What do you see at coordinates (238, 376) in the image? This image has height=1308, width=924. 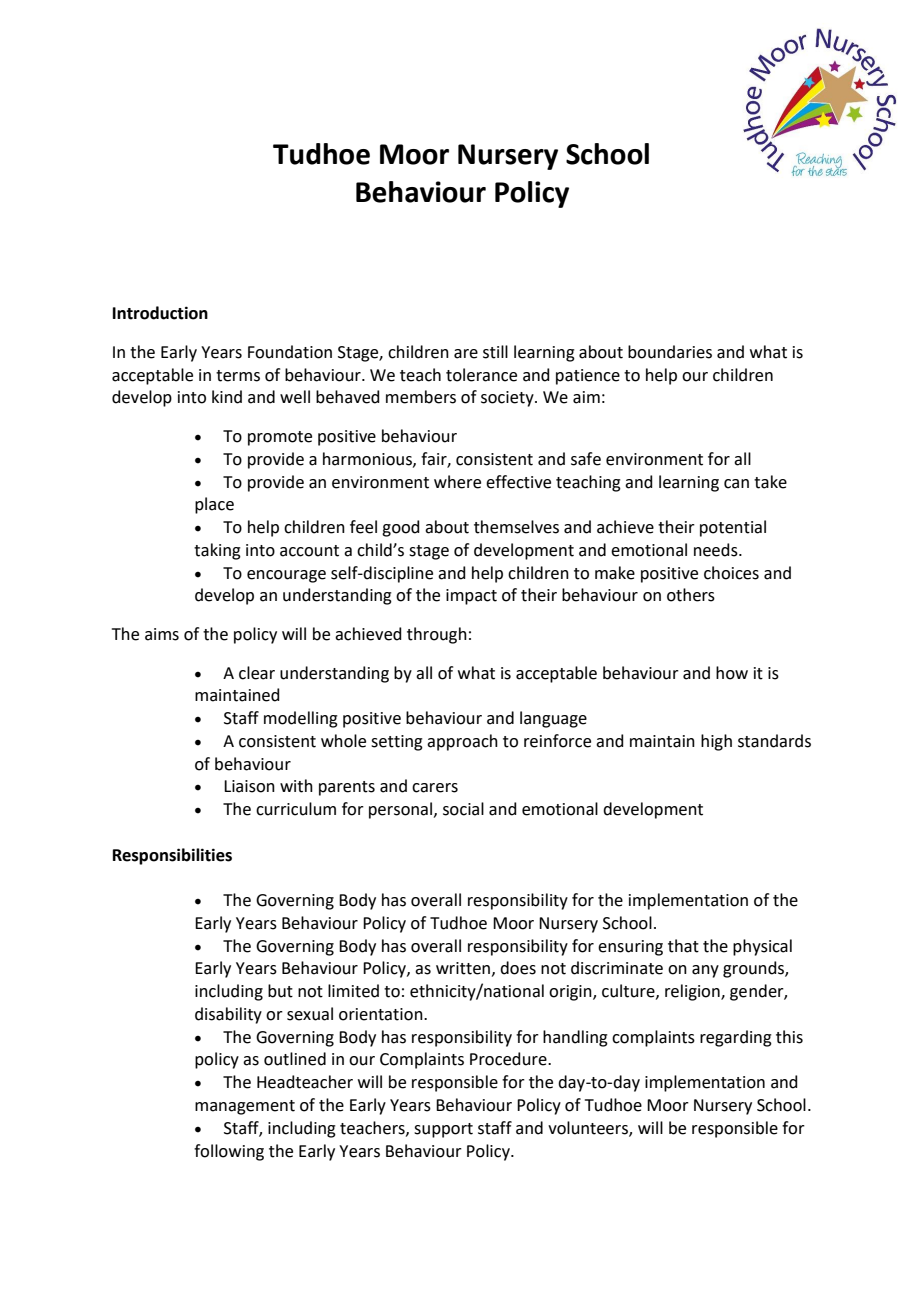 I see `terms` at bounding box center [238, 376].
